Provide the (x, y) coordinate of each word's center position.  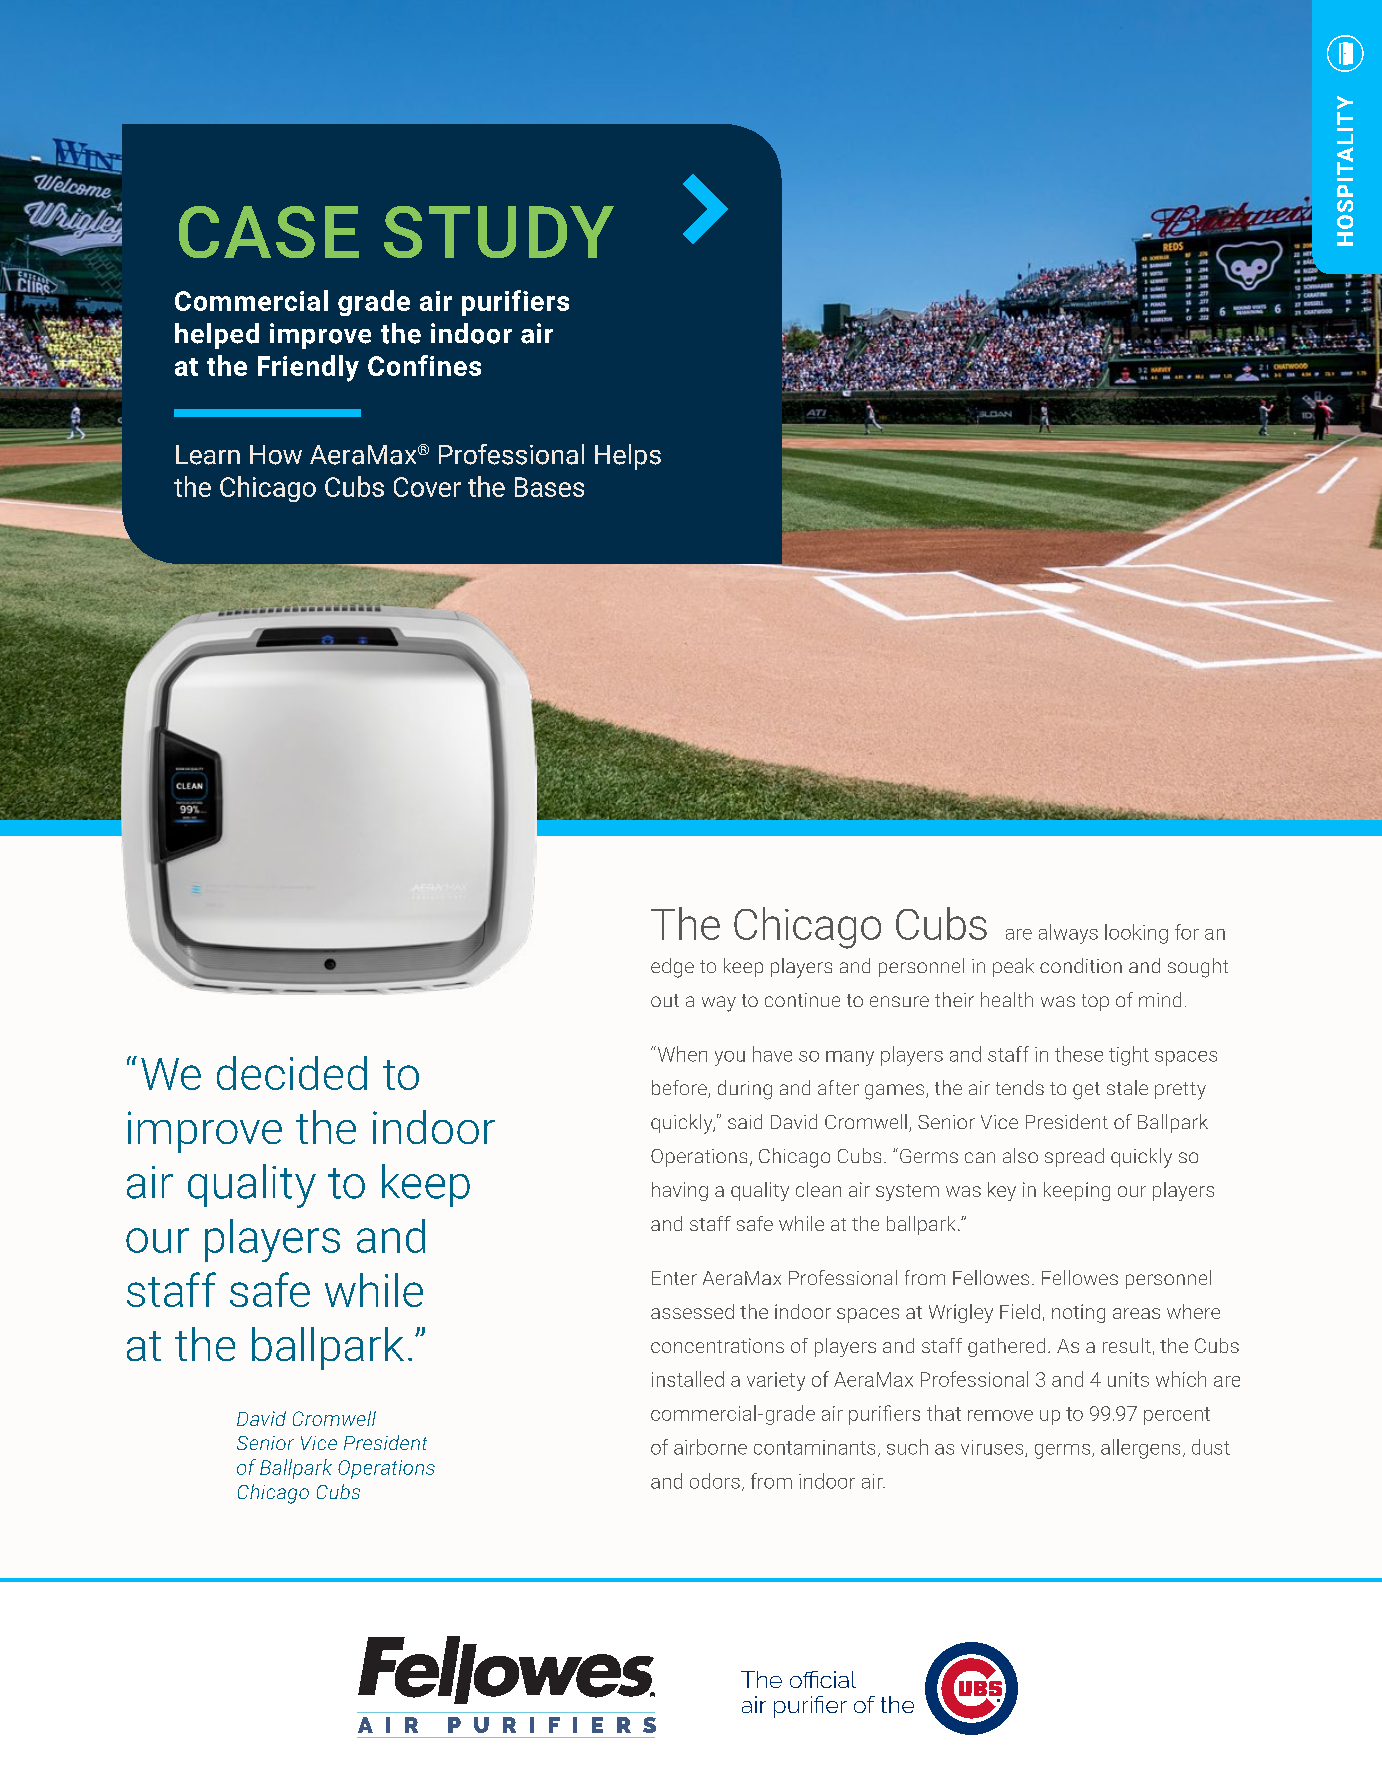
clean (818, 1189)
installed (688, 1379)
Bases (549, 487)
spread (1074, 1157)
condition (1081, 965)
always (1068, 934)
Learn (208, 455)
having (680, 1191)
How (276, 455)
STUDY (499, 232)
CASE (269, 232)
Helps (628, 457)
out (665, 1000)
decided (292, 1073)
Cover (427, 487)
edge (672, 968)
